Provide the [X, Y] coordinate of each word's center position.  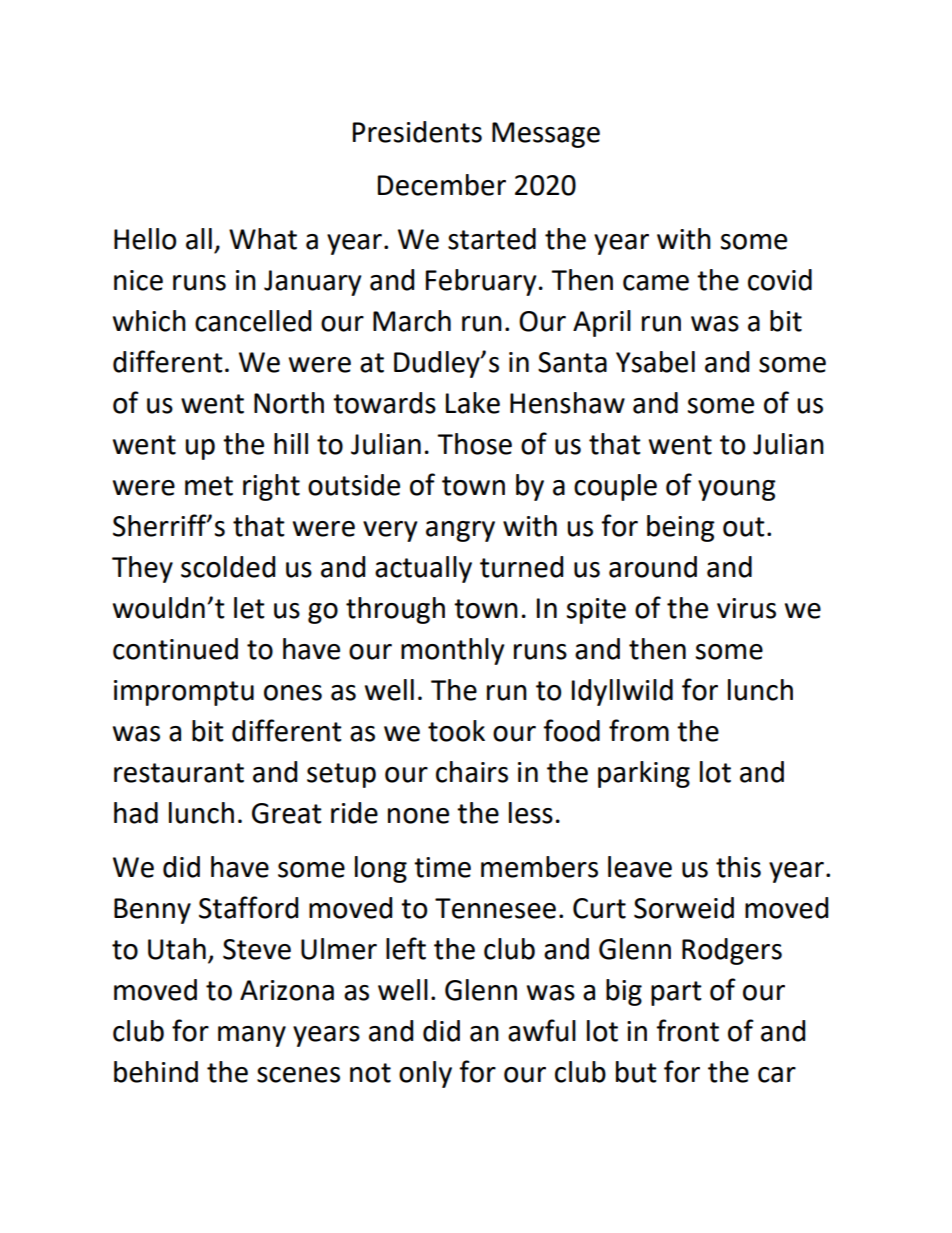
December [442, 185]
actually [423, 569]
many [252, 1036]
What [263, 239]
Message [546, 135]
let [249, 608]
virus [746, 608]
